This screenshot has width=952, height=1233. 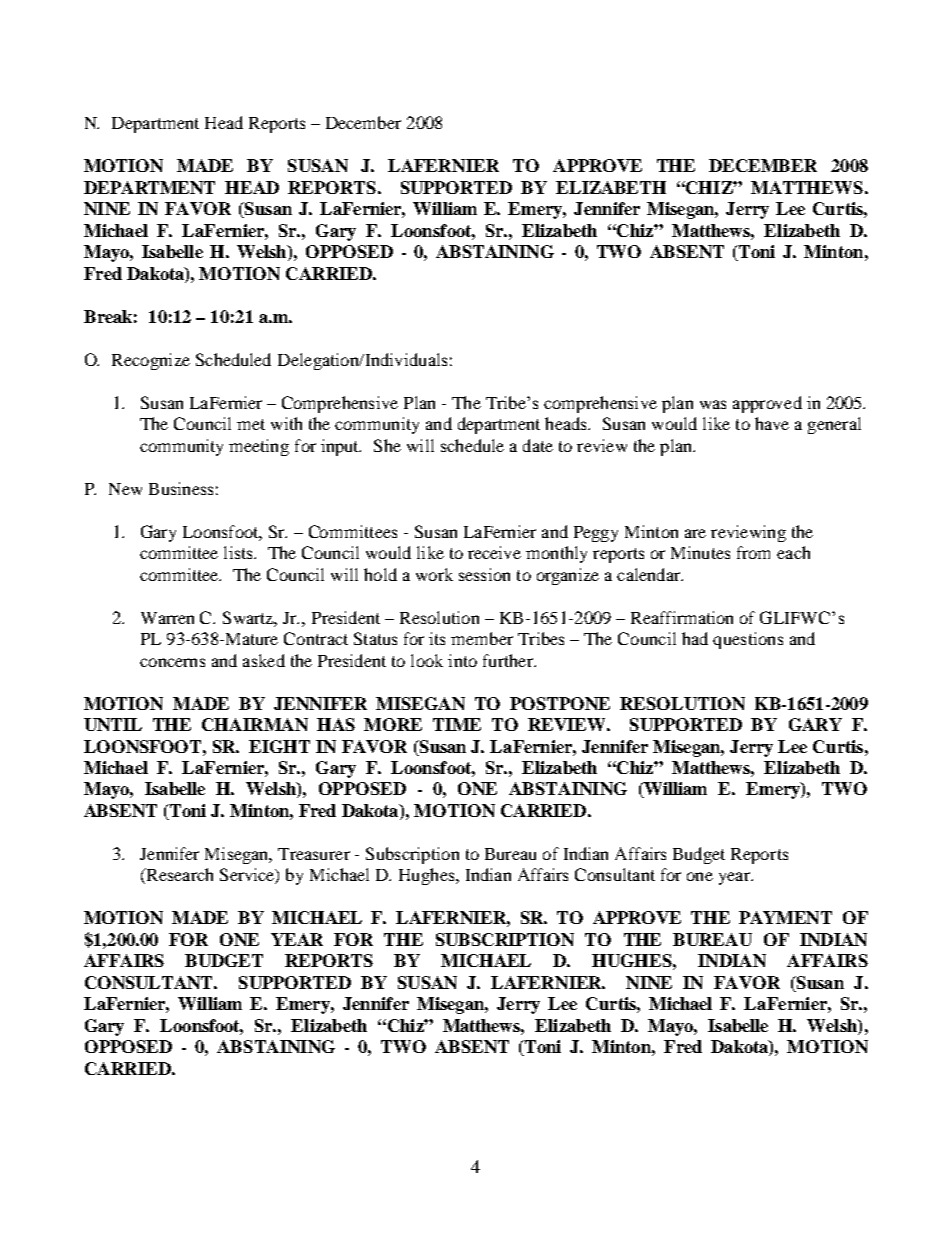 I want to click on date, so click(x=538, y=445).
